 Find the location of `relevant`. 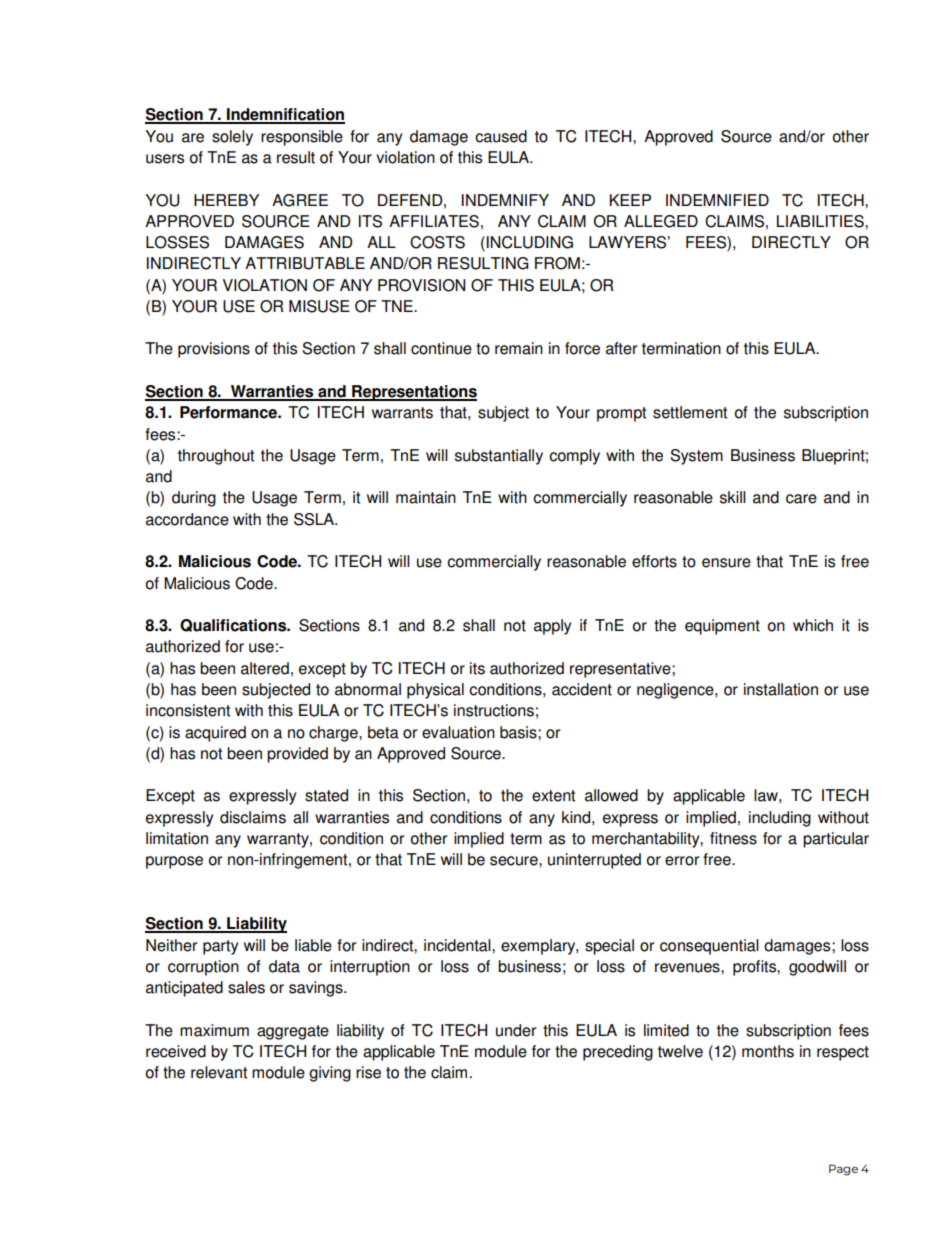

relevant is located at coordinates (219, 1072).
